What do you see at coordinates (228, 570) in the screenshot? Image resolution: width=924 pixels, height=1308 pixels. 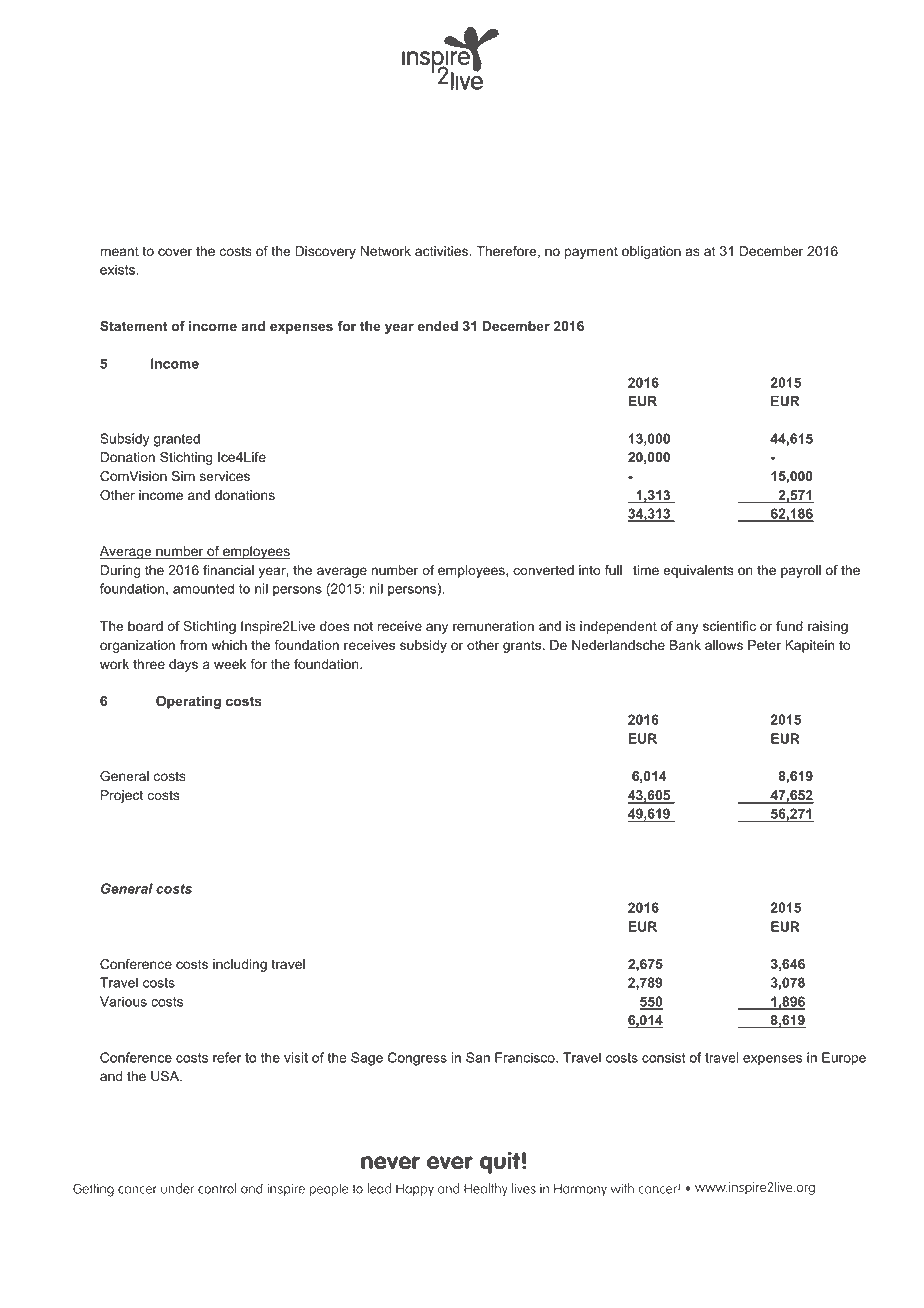 I see `financial` at bounding box center [228, 570].
